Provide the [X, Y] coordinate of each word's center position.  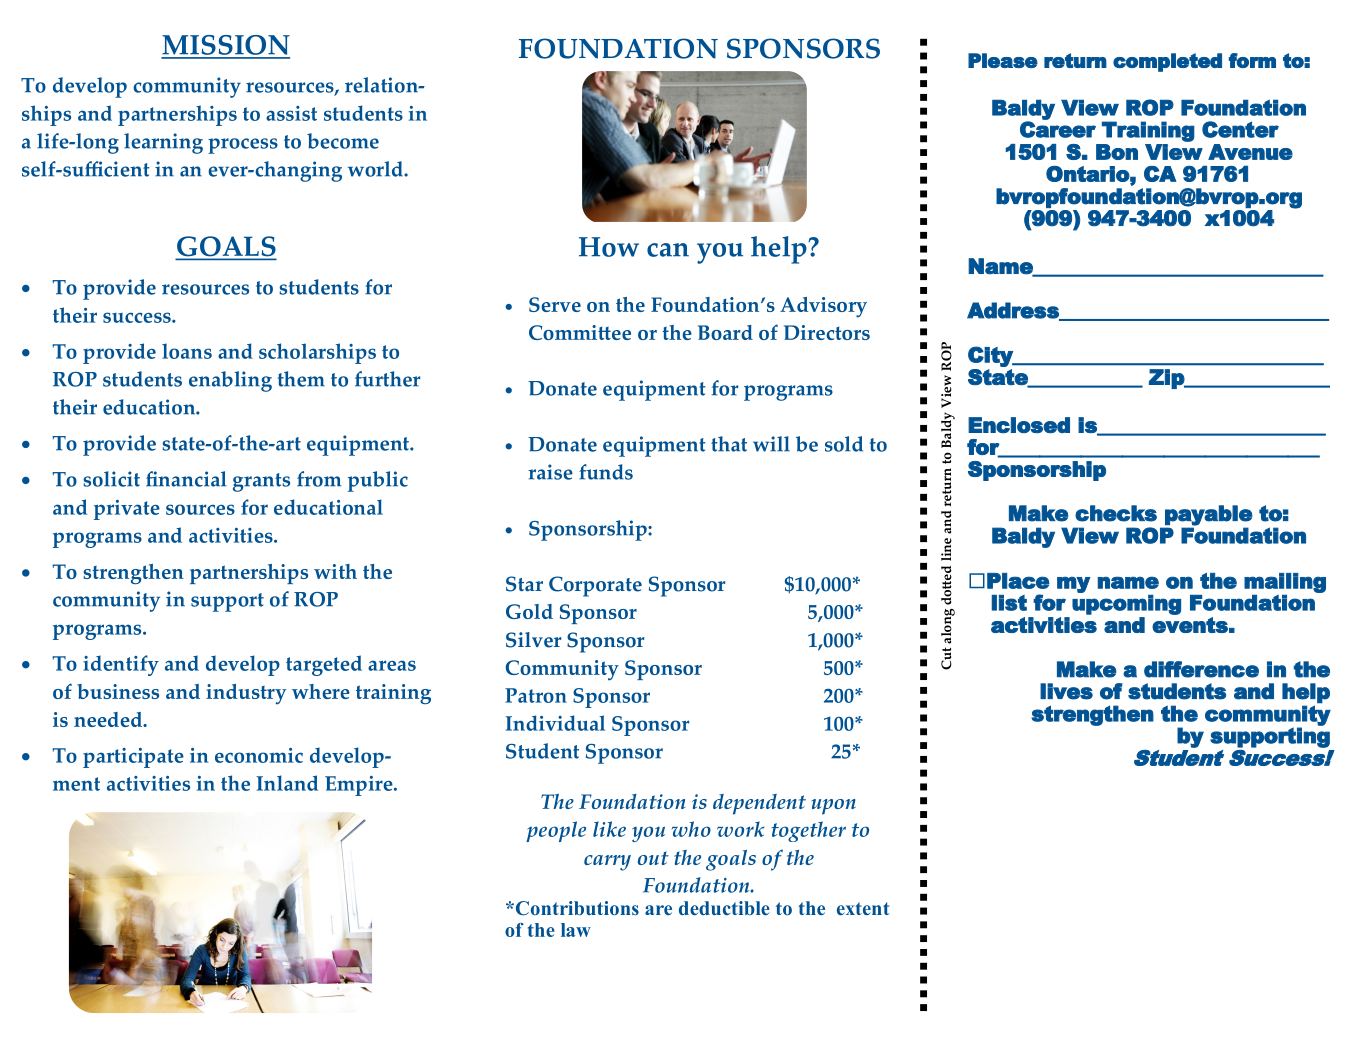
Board [725, 332]
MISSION [225, 46]
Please [1003, 60]
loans [187, 351]
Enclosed [1019, 425]
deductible [724, 908]
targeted [324, 665]
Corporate [595, 586]
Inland [287, 783]
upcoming [1126, 605]
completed [1167, 62]
